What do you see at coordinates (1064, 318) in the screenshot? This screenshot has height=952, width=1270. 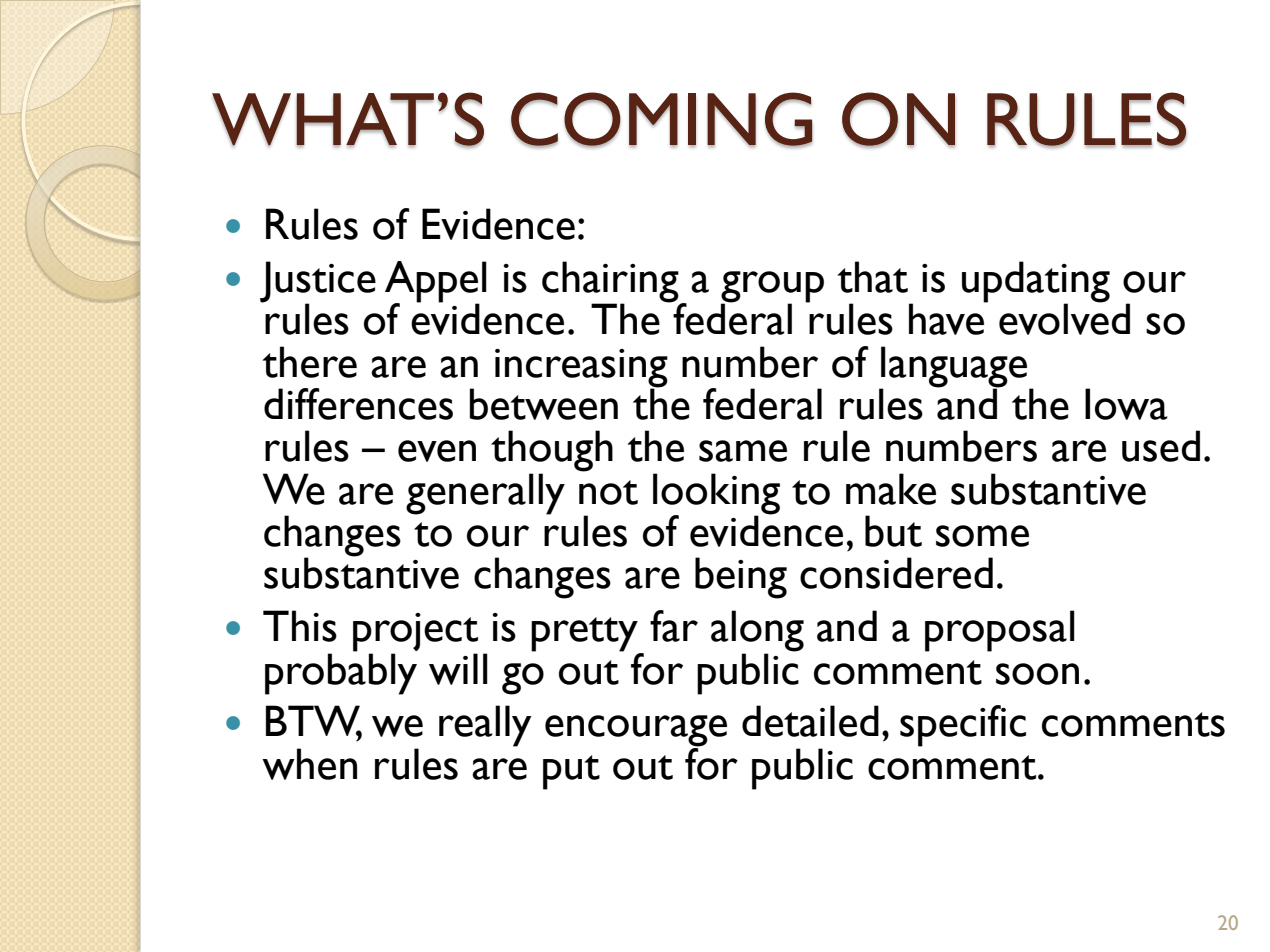 I see `evolved` at bounding box center [1064, 318].
